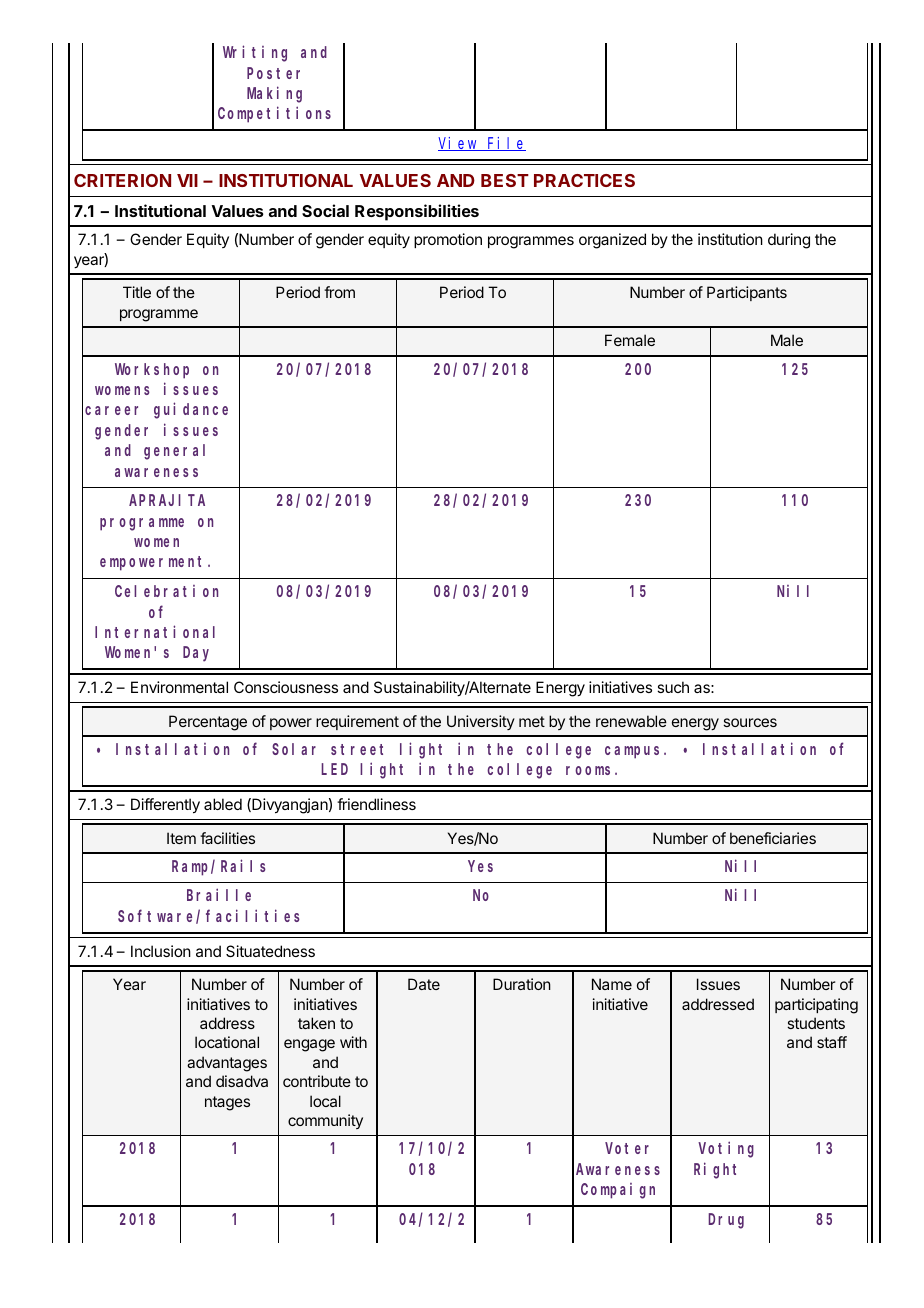 The height and width of the document is (1308, 924). I want to click on University, so click(481, 722).
